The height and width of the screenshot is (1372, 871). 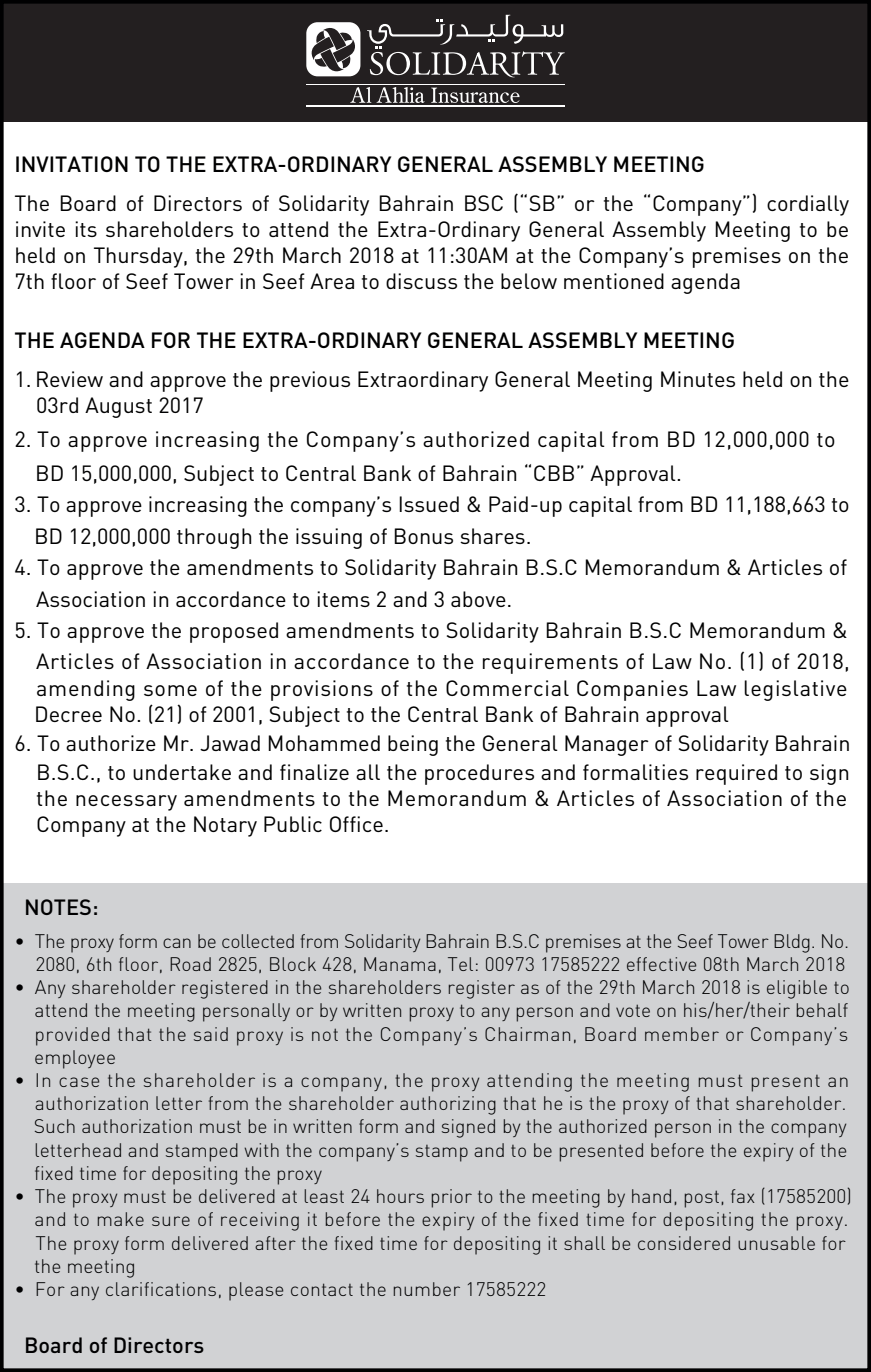 I want to click on necessary, so click(x=126, y=803).
